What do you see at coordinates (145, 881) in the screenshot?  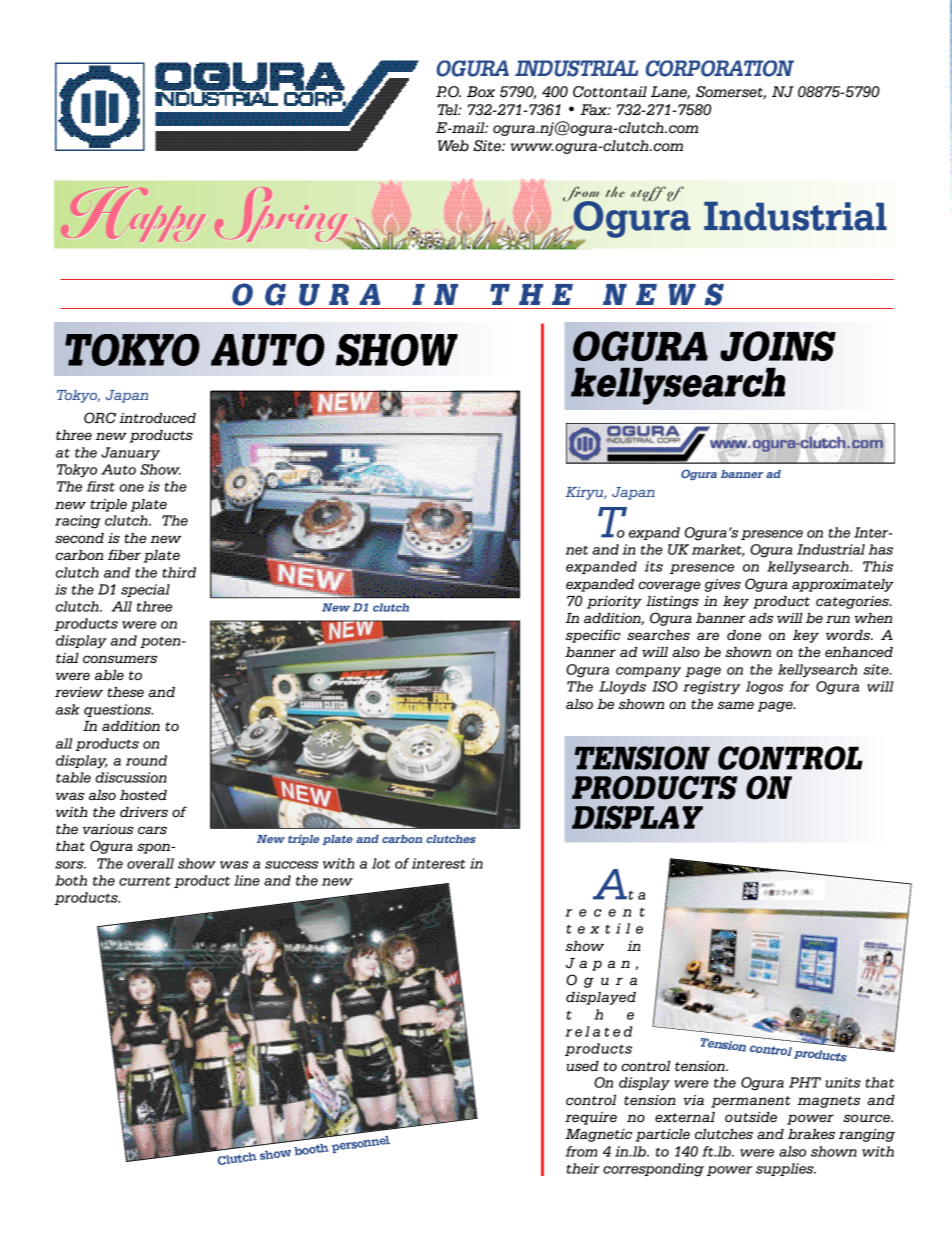 I see `current` at bounding box center [145, 881].
